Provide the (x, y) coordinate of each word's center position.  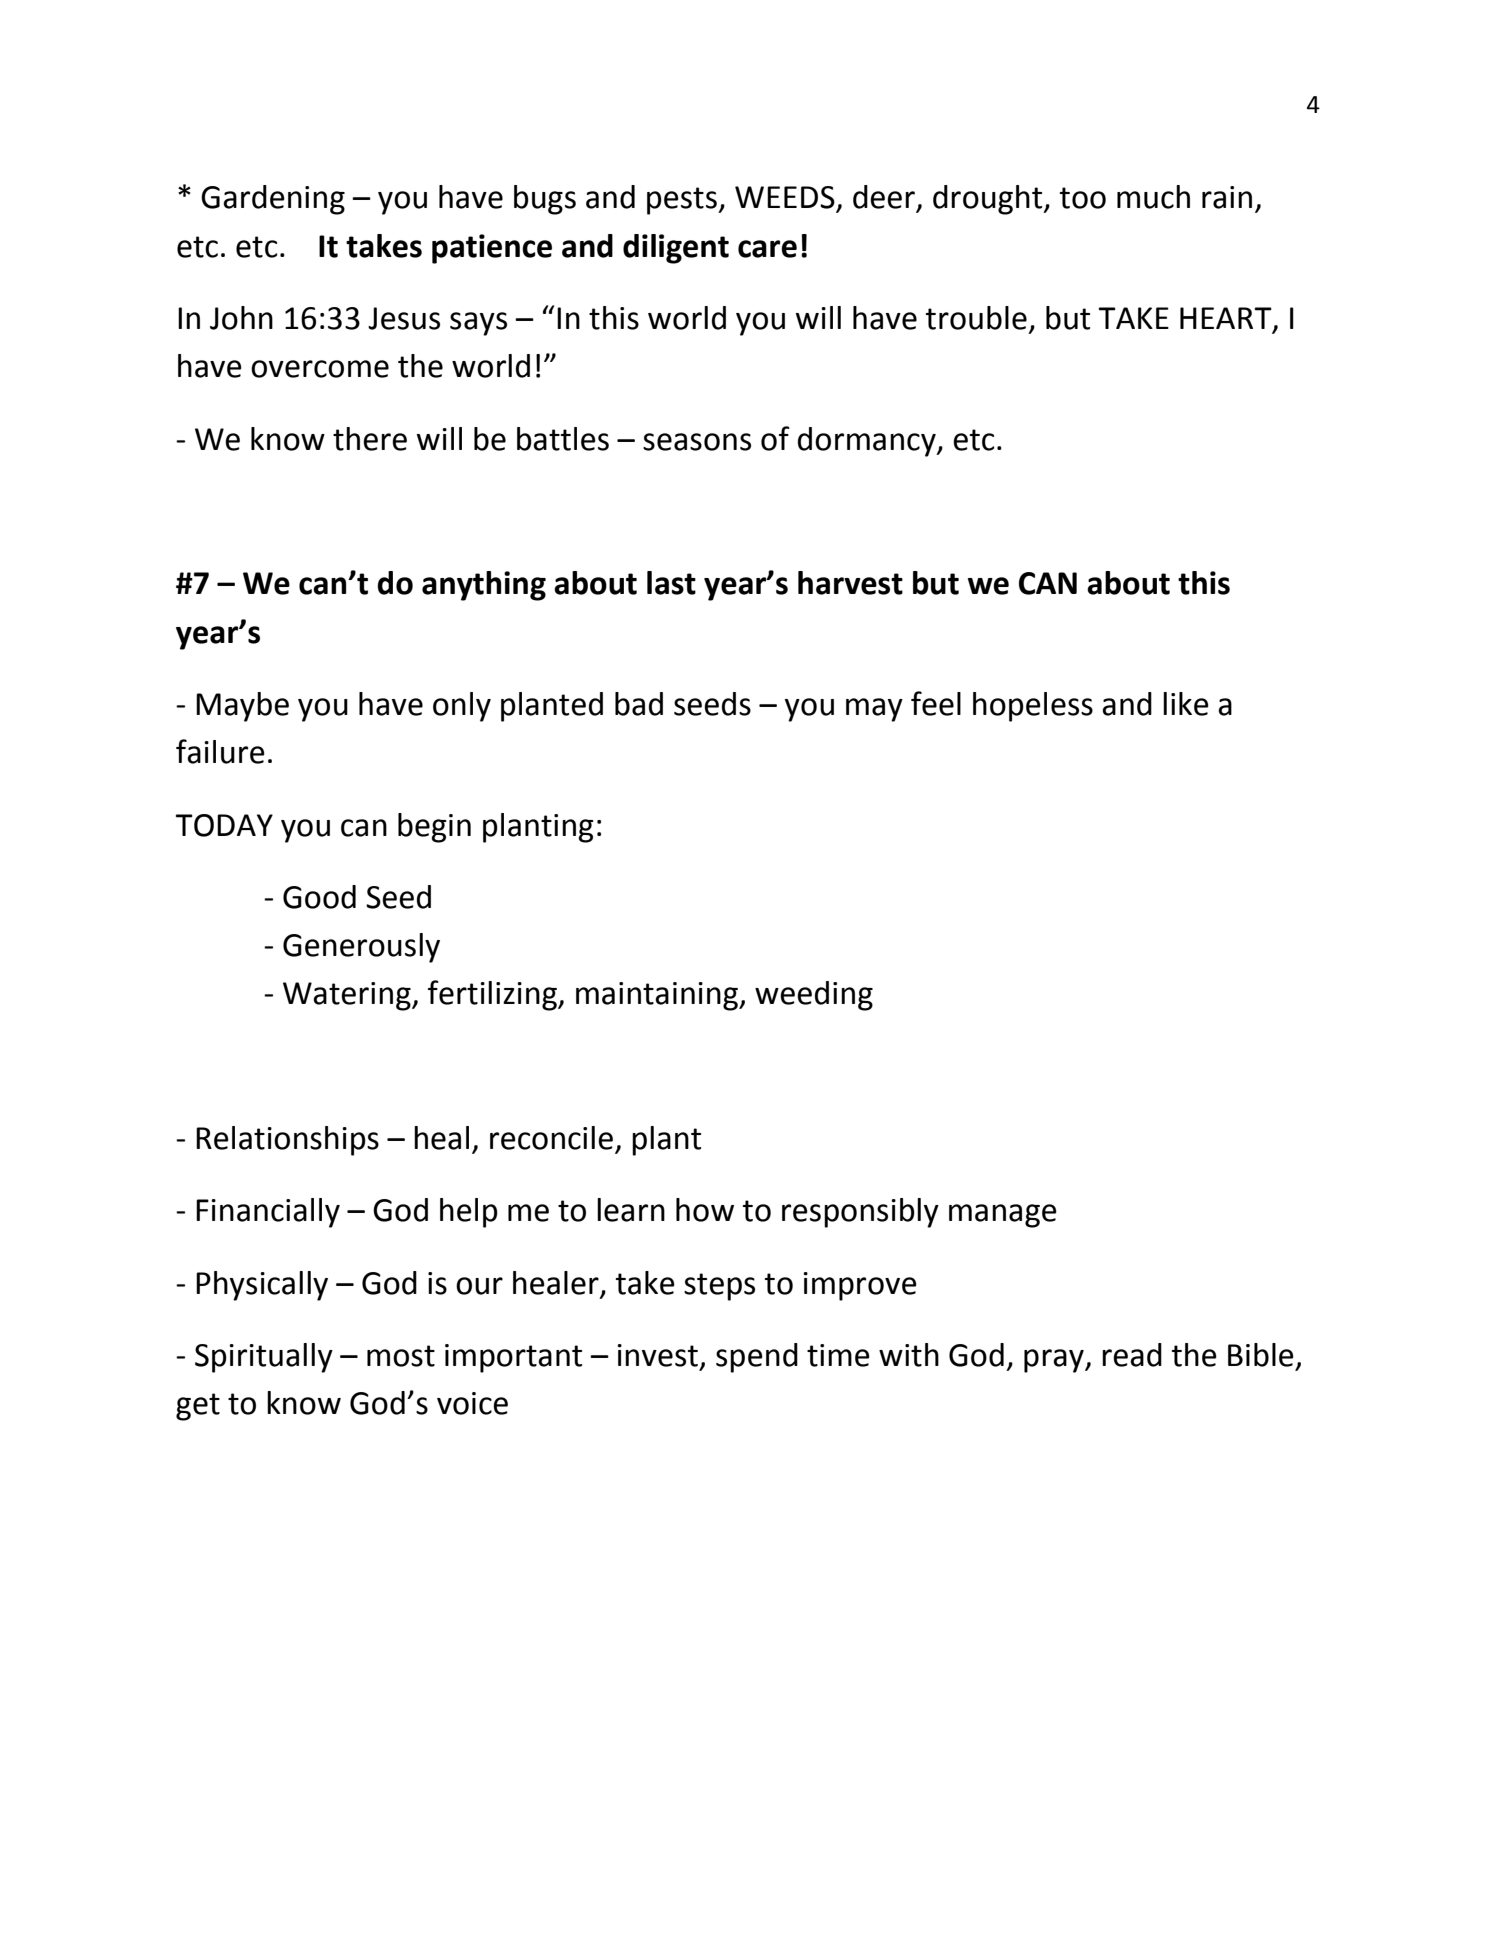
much (1153, 197)
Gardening (273, 200)
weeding (814, 996)
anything (484, 586)
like (1186, 704)
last (671, 583)
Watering (348, 996)
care (767, 249)
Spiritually (264, 1358)
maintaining (658, 996)
